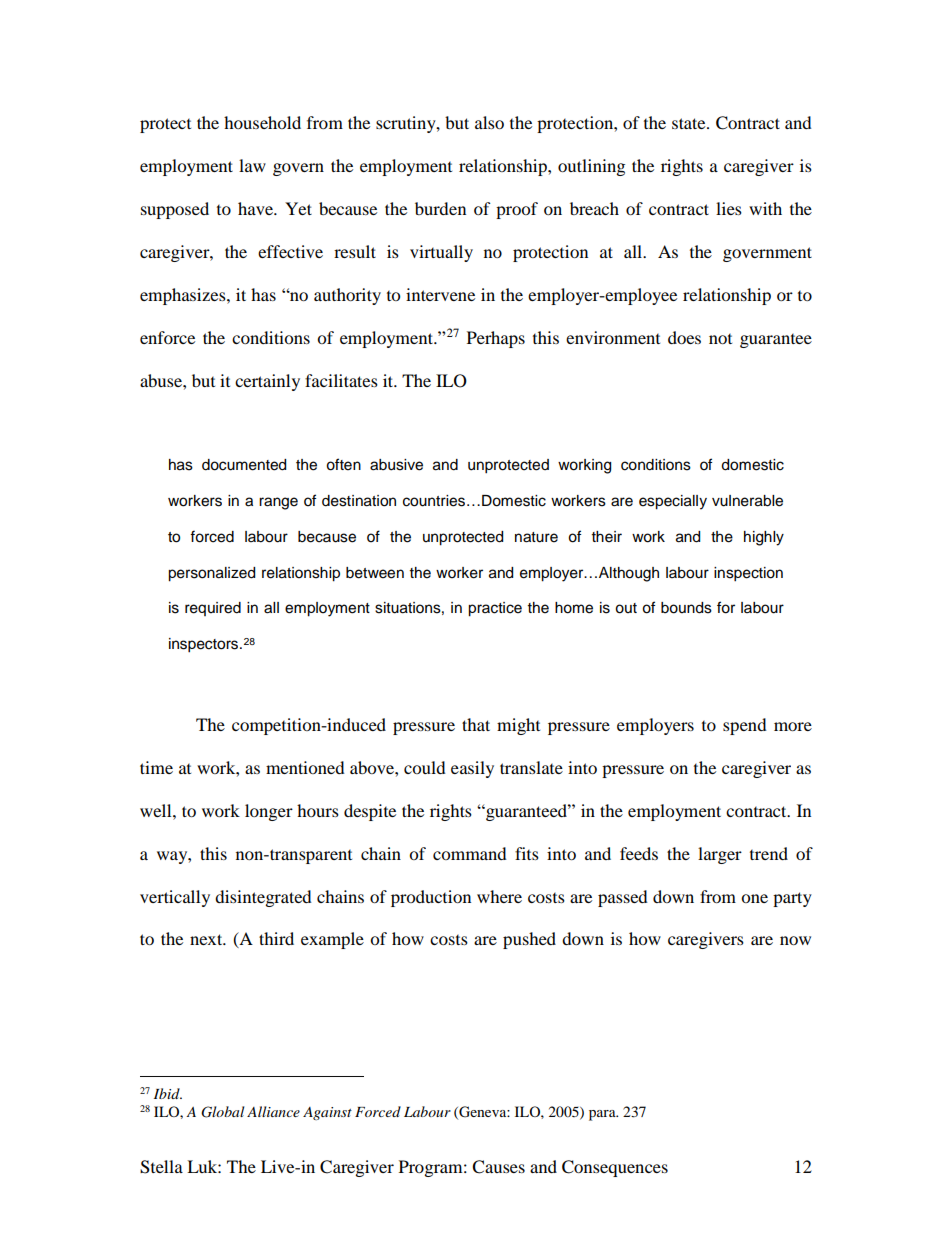 The height and width of the screenshot is (1233, 952). Describe the element at coordinates (498, 1167) in the screenshot. I see `Causes` at that location.
